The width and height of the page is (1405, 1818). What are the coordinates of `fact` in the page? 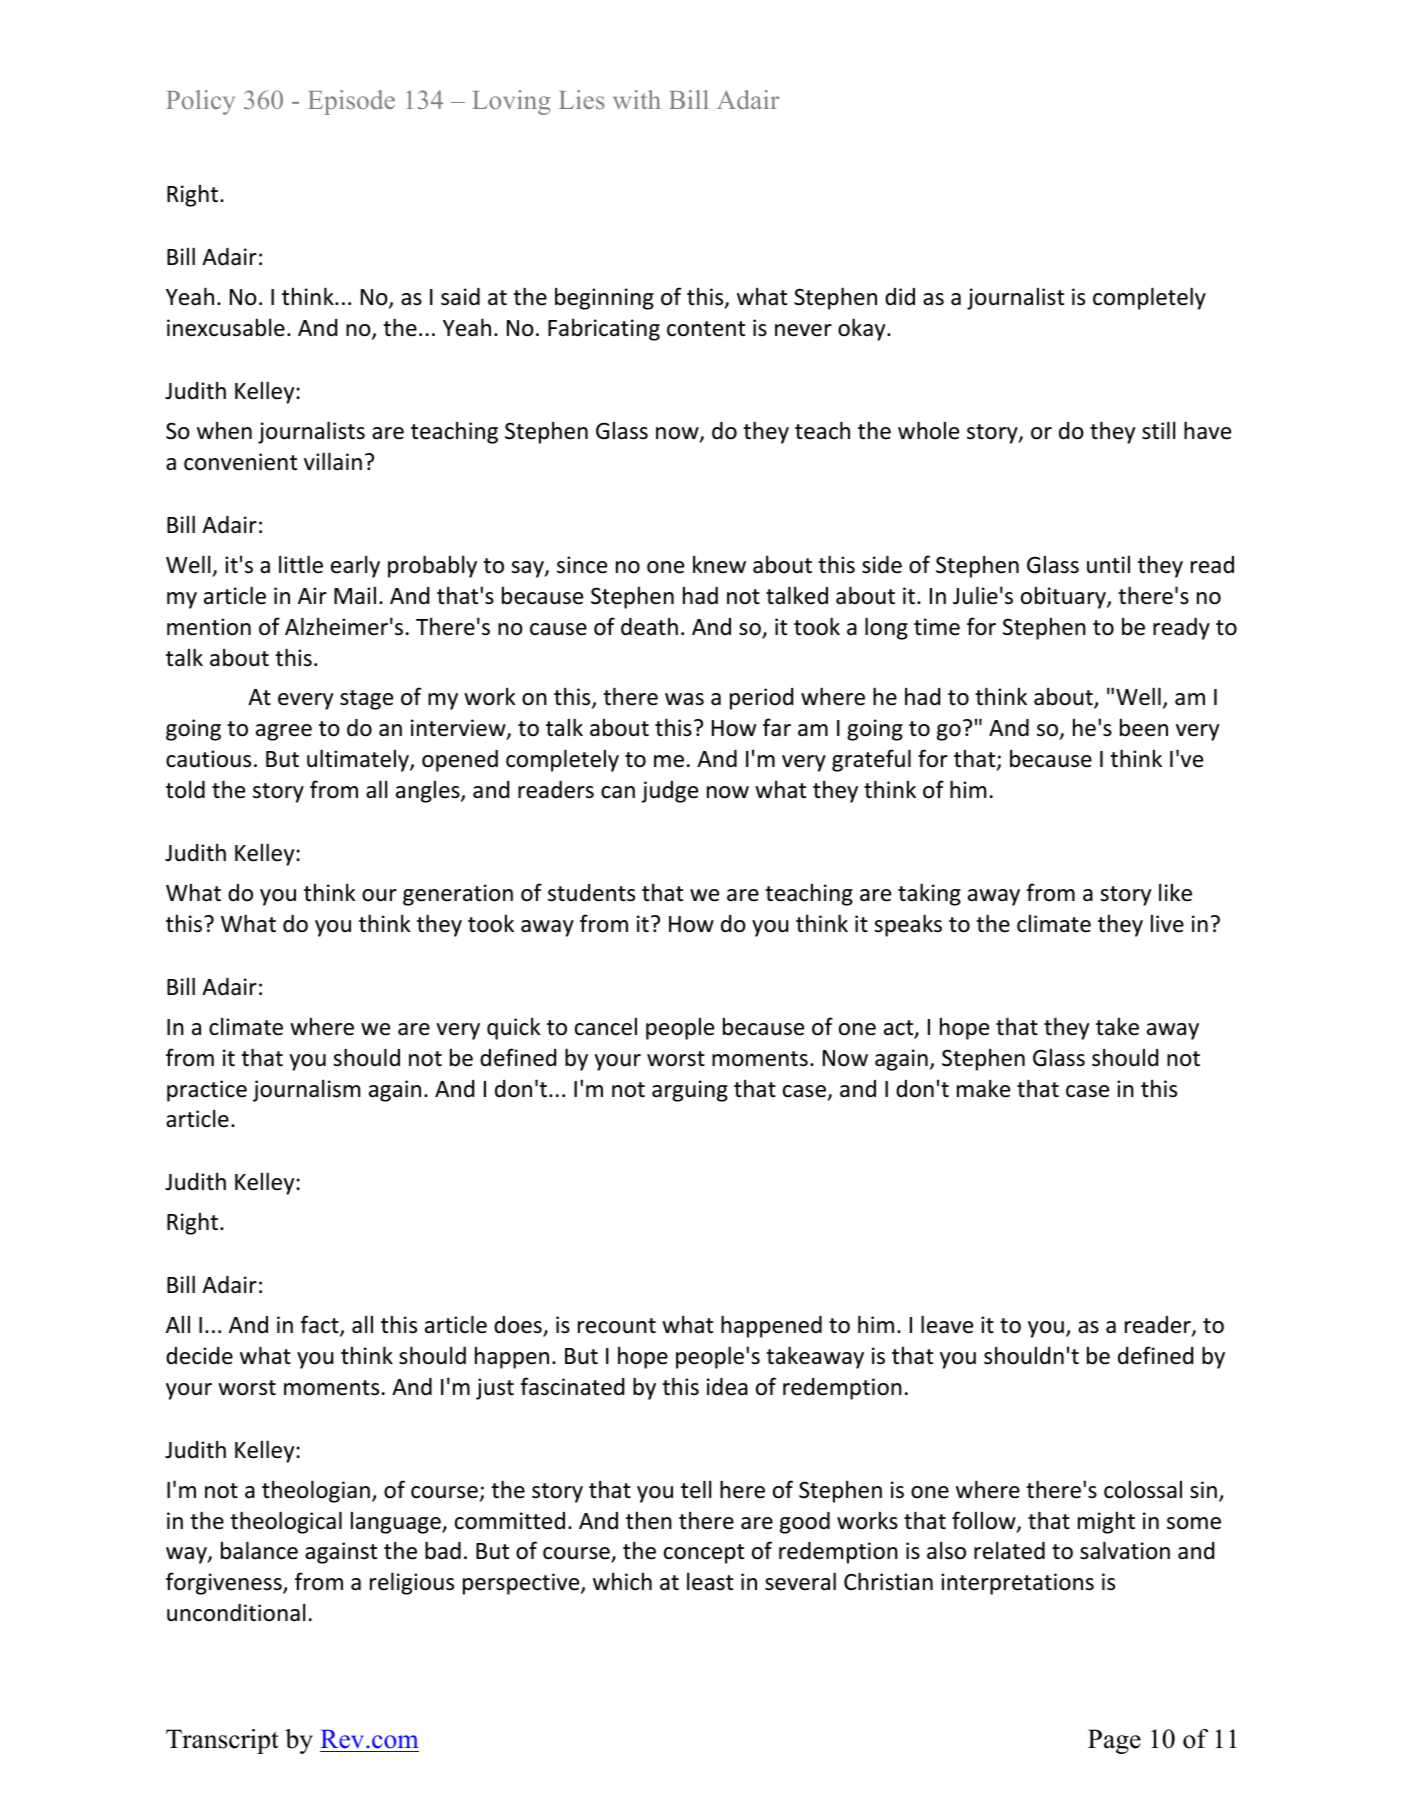 It's located at (320, 1326).
